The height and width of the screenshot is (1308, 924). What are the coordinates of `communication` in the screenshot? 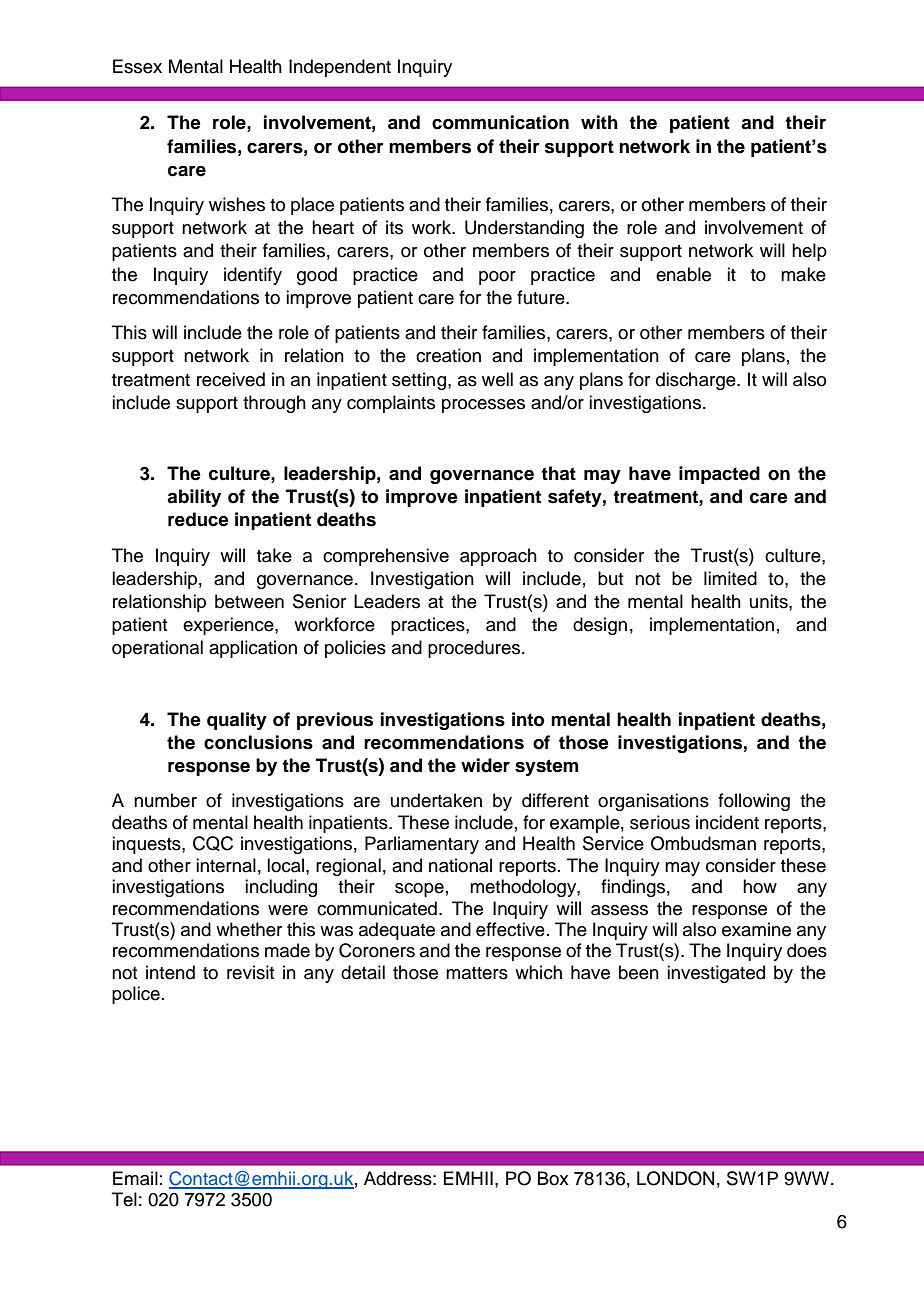 It's located at (500, 122).
